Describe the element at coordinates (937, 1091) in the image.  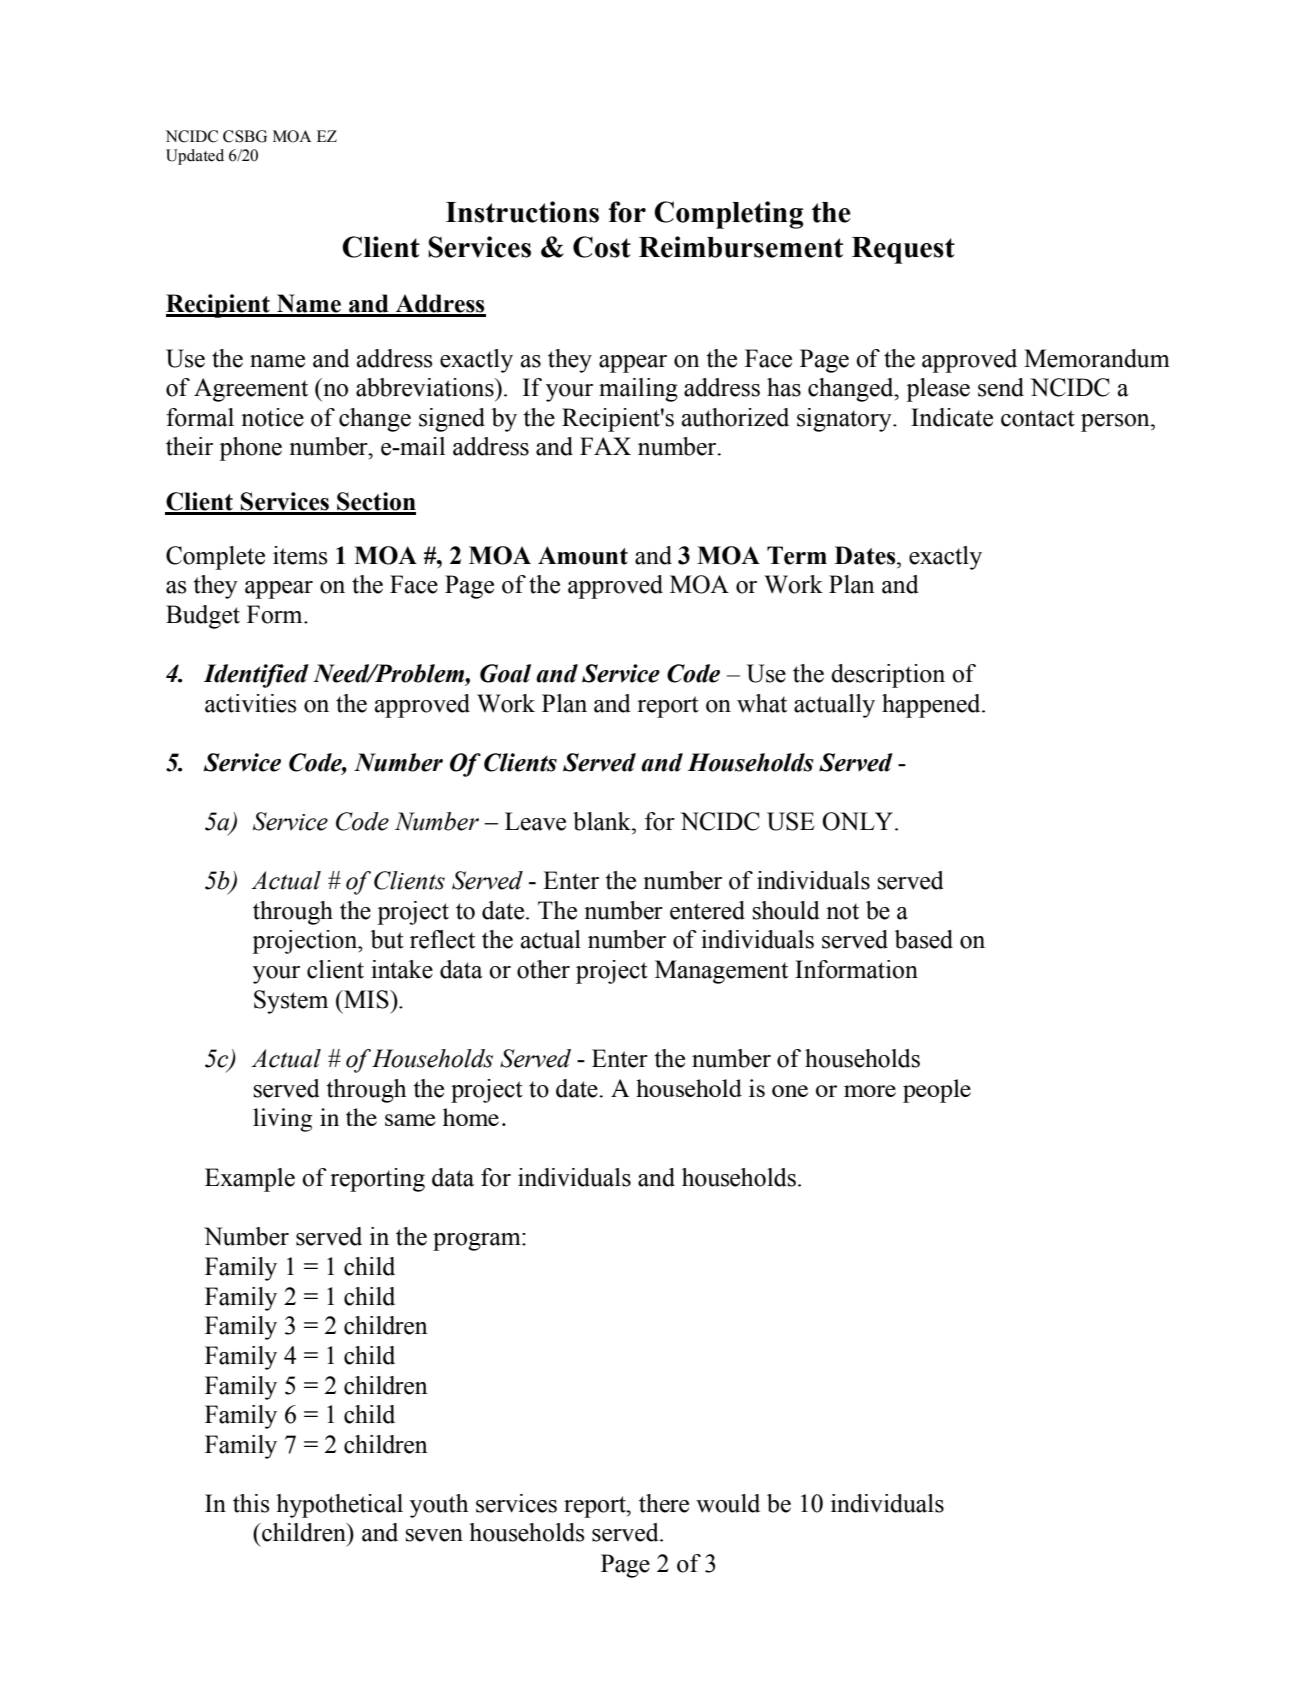
I see `people` at that location.
